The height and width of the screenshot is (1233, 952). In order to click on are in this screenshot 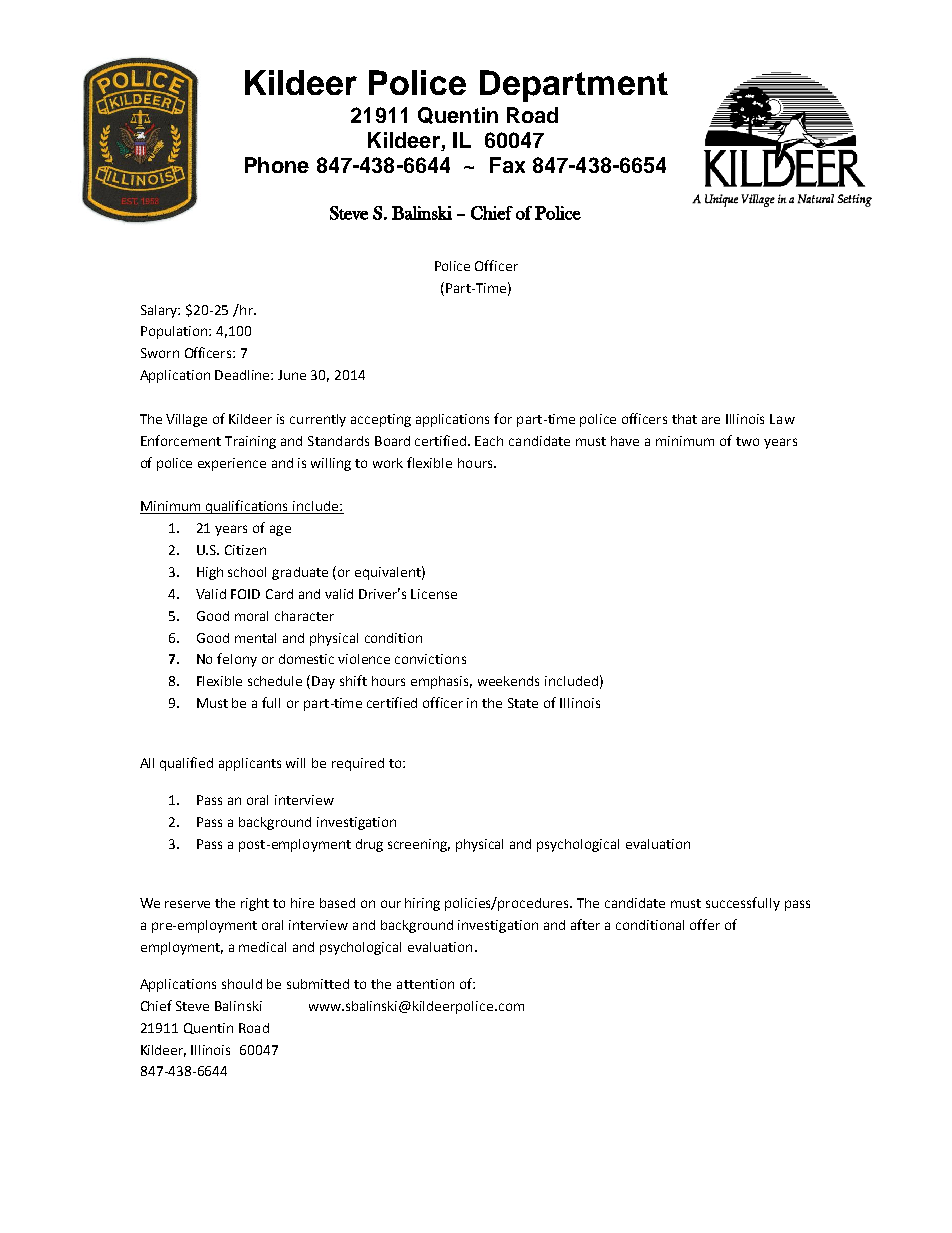, I will do `click(711, 420)`.
